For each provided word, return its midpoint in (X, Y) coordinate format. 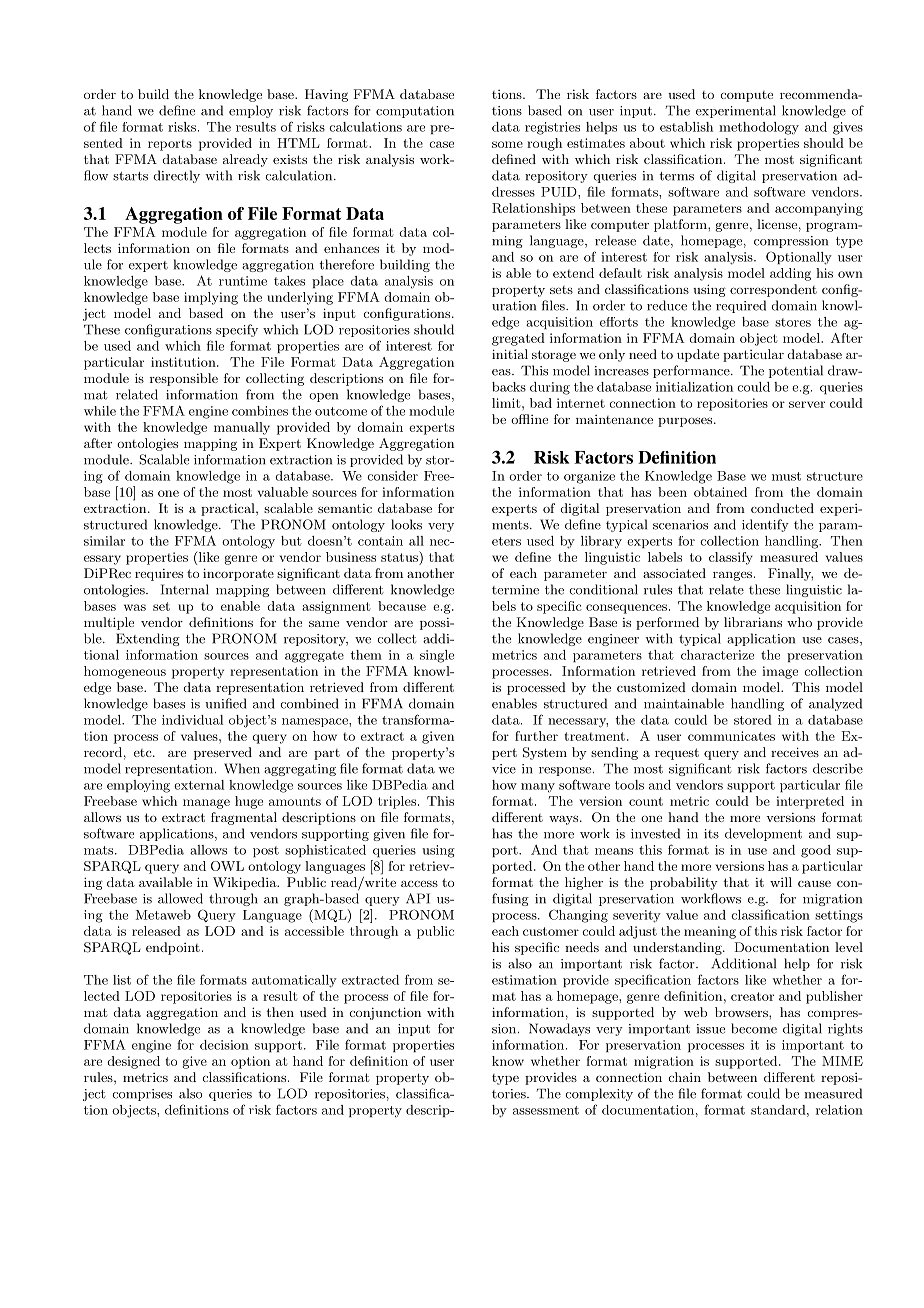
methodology (759, 128)
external (199, 785)
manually (242, 428)
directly (176, 176)
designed (133, 1062)
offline (529, 419)
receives (795, 752)
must (786, 476)
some (507, 144)
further (536, 736)
